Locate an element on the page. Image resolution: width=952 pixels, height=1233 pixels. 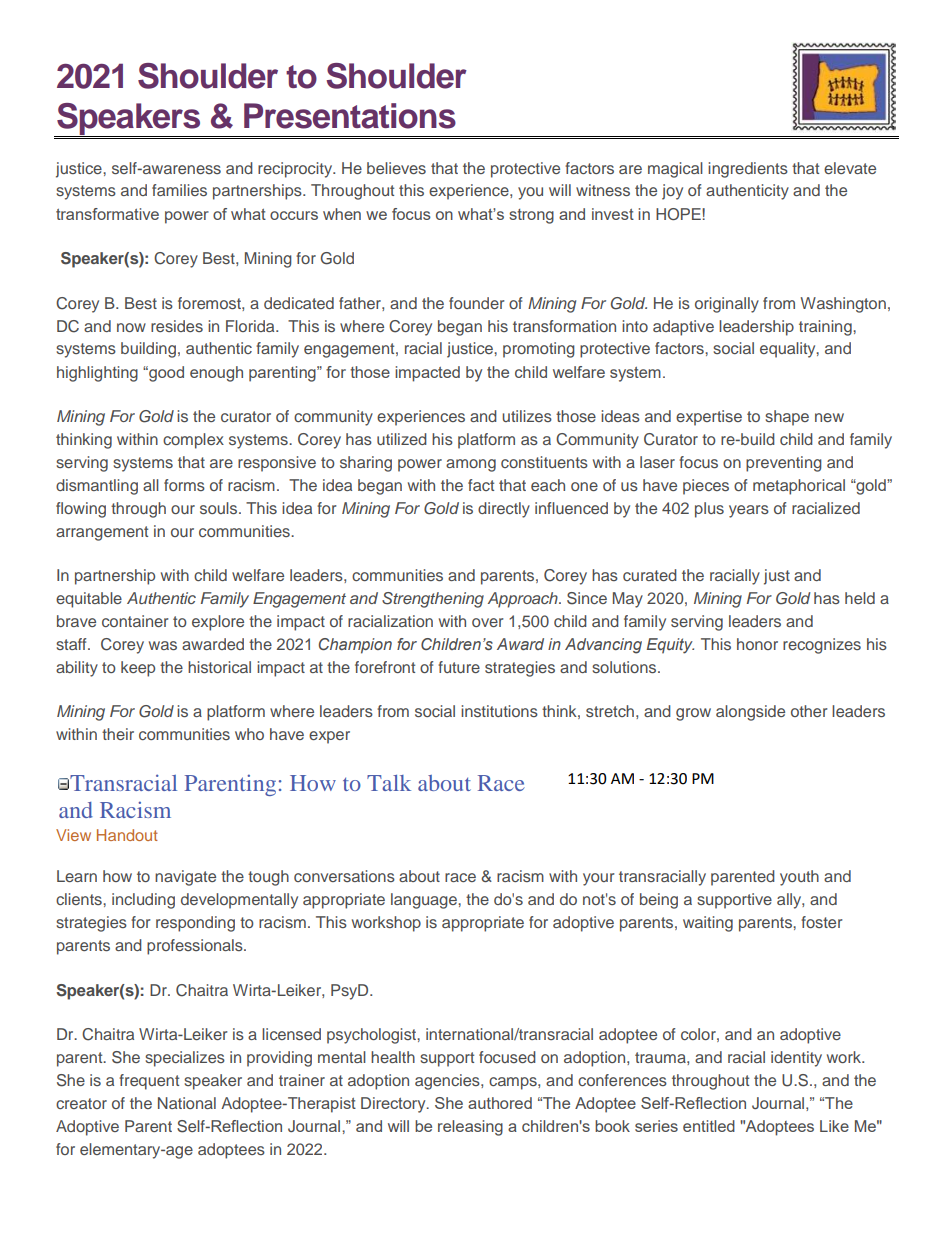
utilizes is located at coordinates (527, 416).
